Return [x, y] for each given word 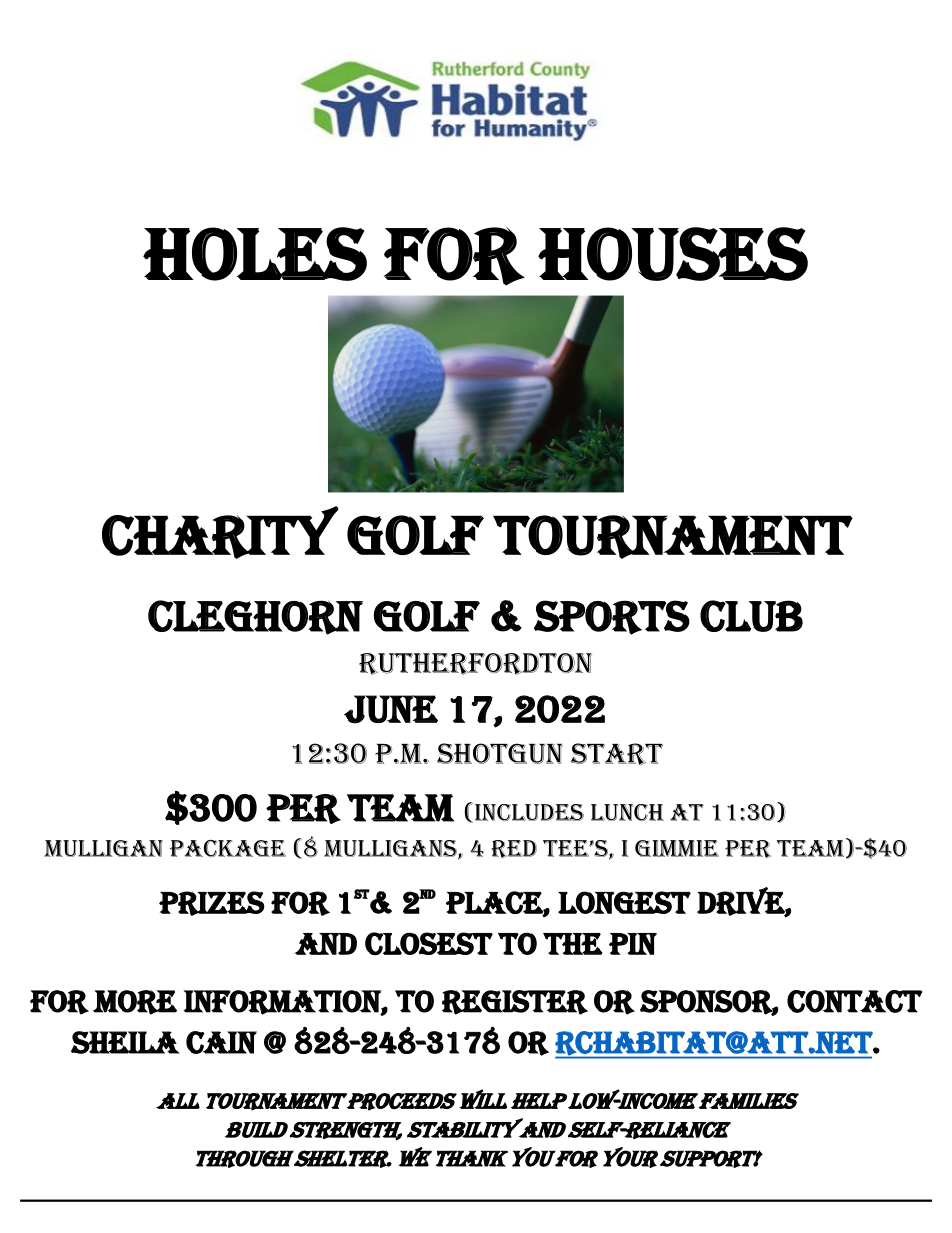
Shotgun [500, 753]
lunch [627, 812]
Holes [255, 254]
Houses [673, 254]
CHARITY [220, 532]
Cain [221, 1042]
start [617, 754]
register [515, 1002]
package [228, 848]
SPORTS [612, 617]
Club [751, 616]
